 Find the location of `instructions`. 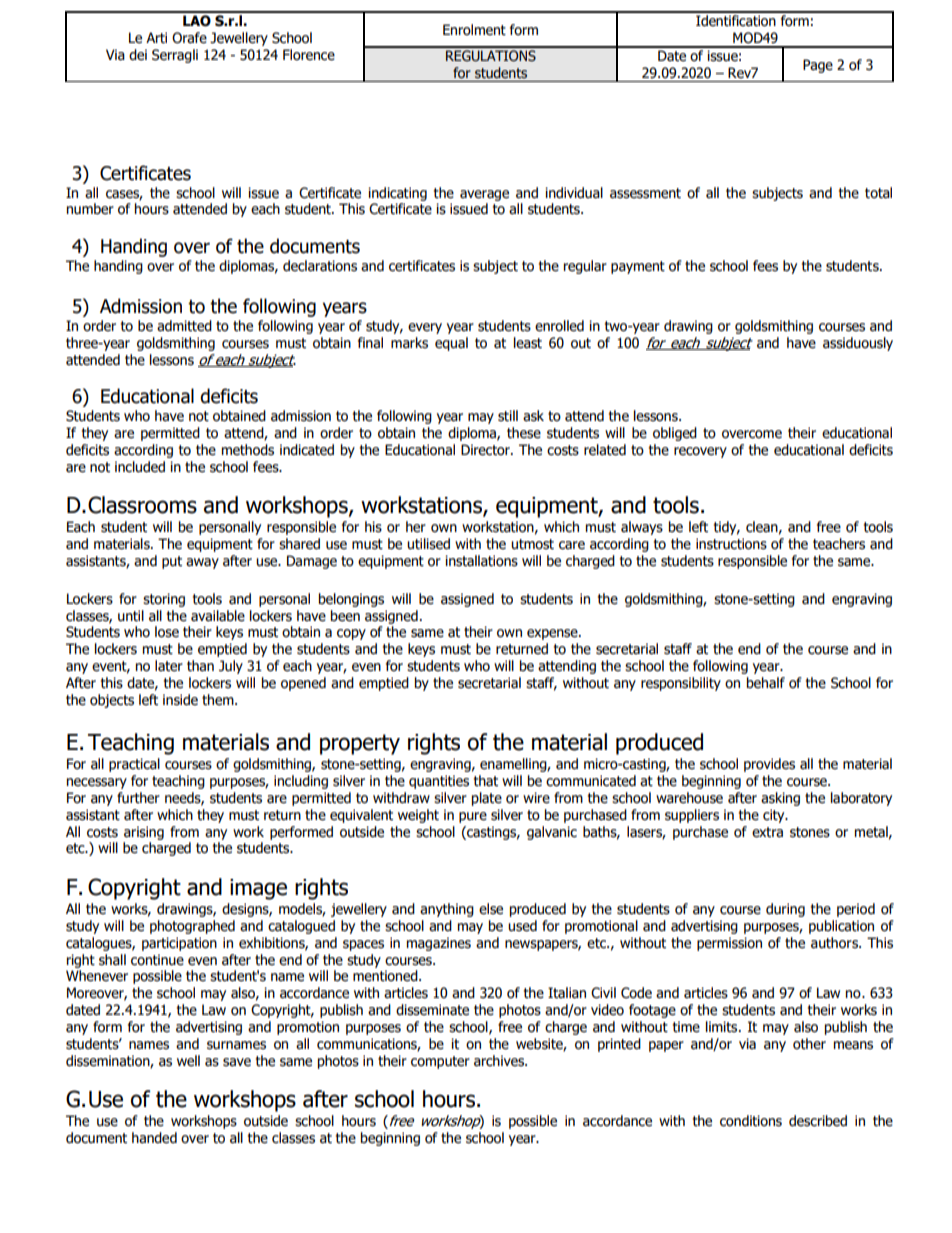

instructions is located at coordinates (731, 544).
